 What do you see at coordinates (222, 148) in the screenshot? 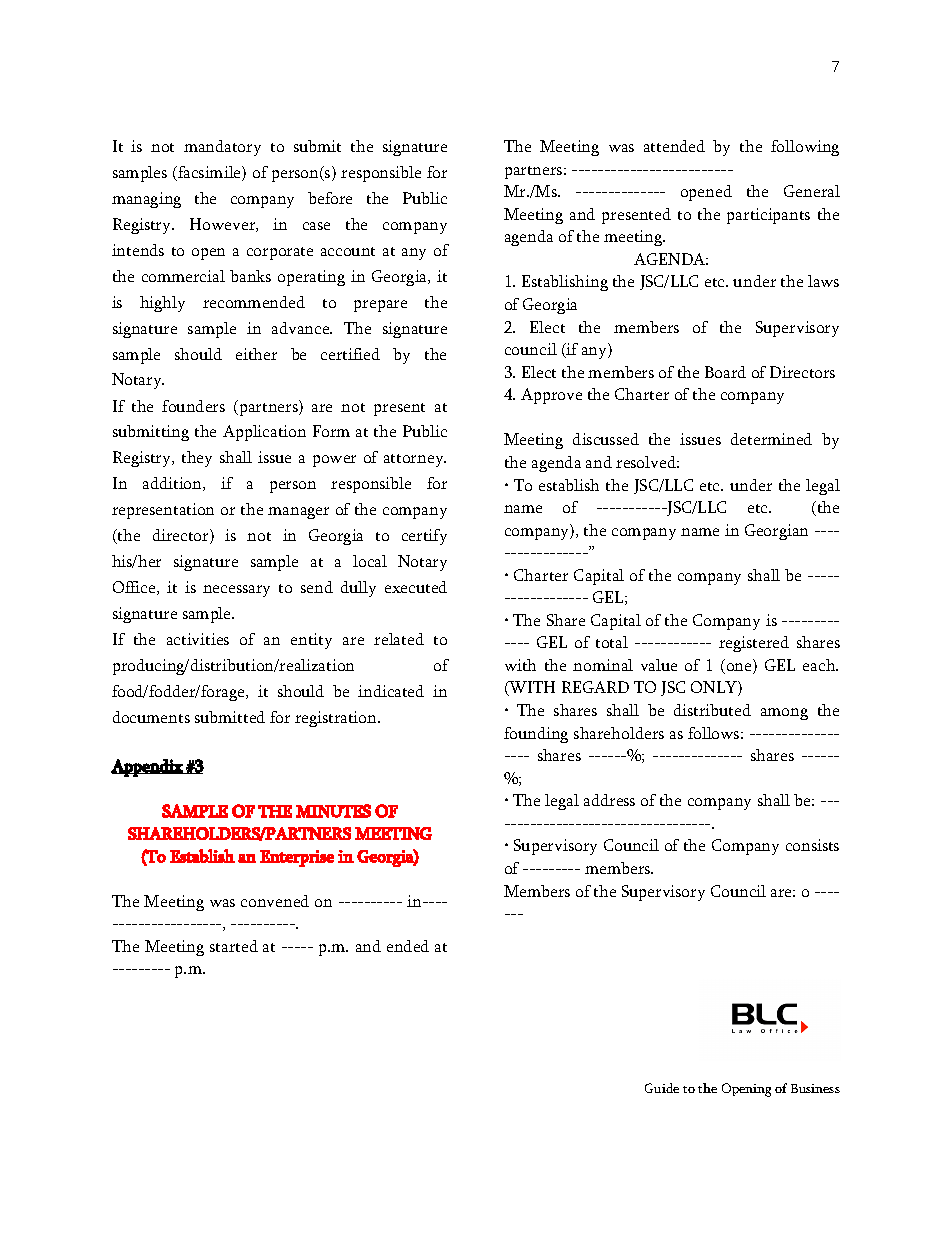
I see `mandatory` at bounding box center [222, 148].
